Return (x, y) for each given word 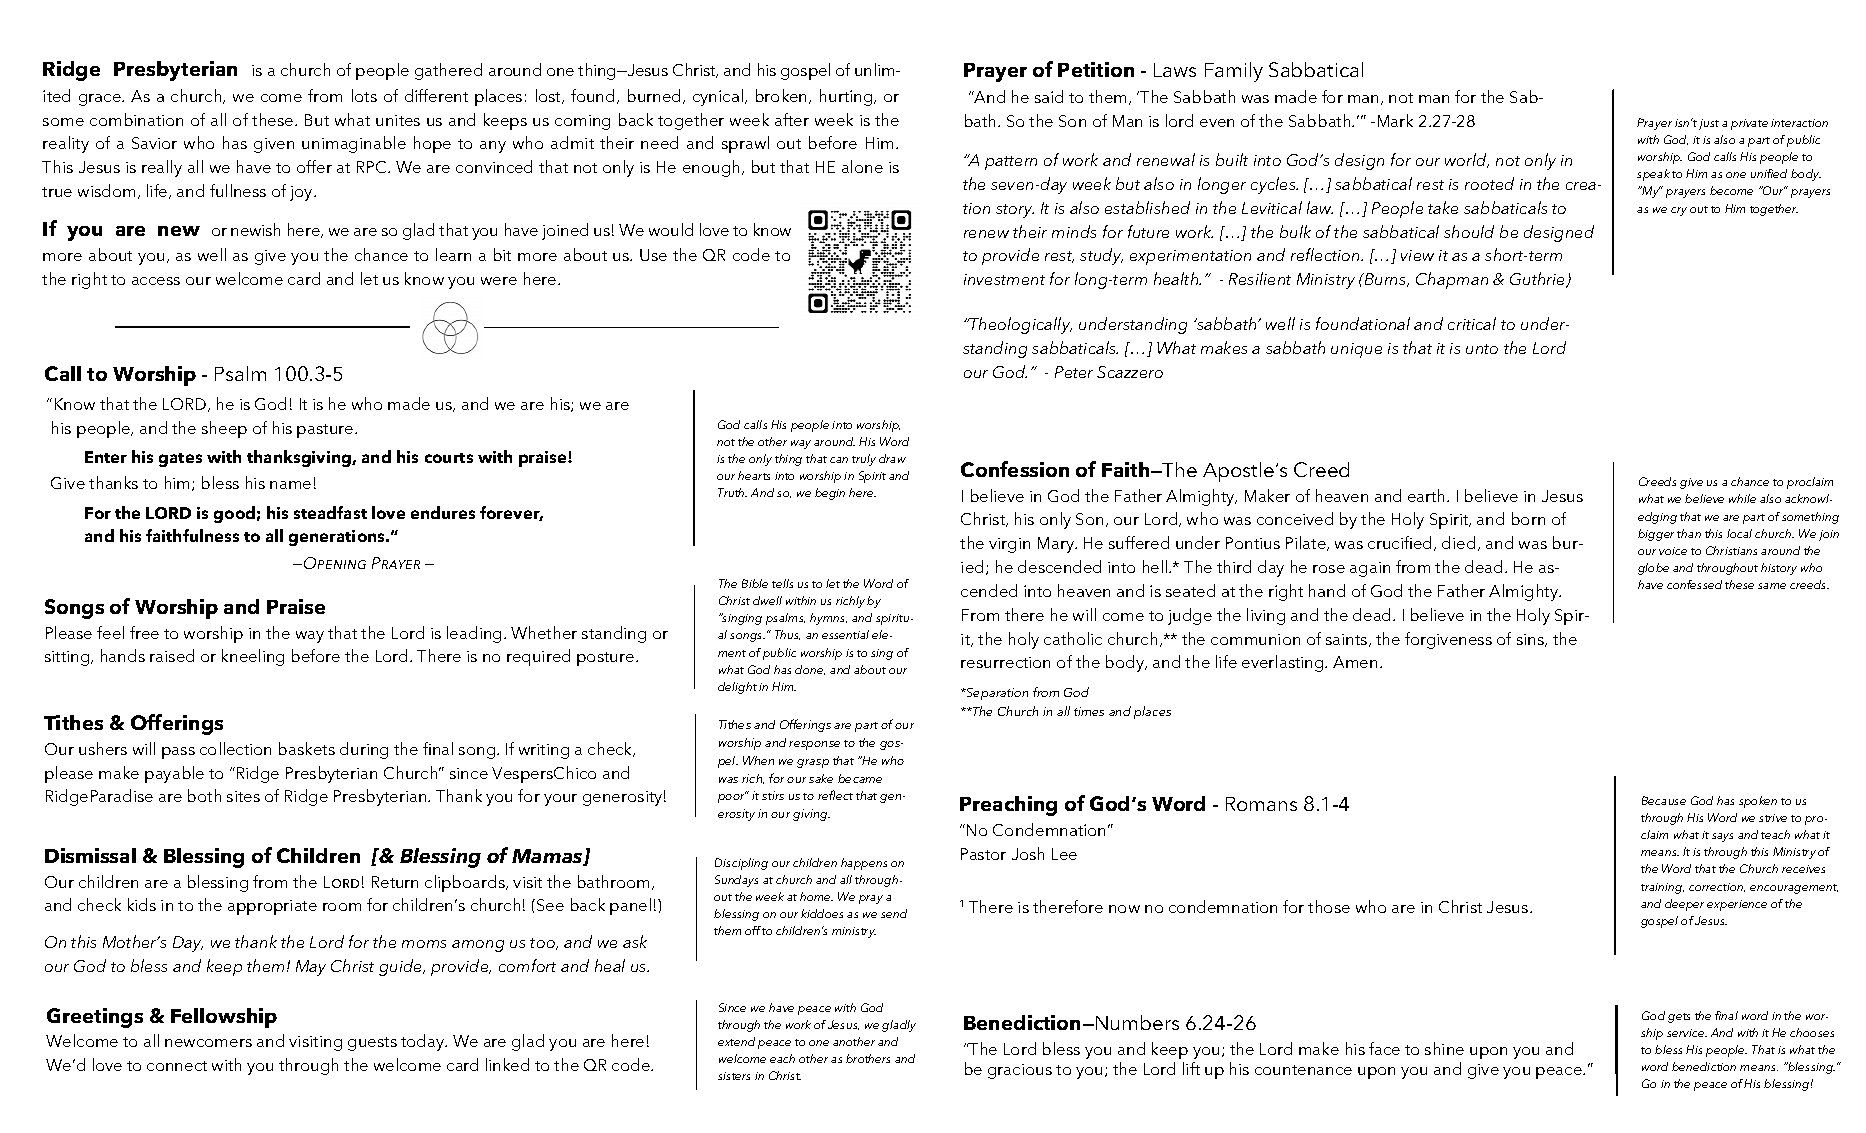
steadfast (330, 512)
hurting (847, 97)
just (1709, 124)
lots (364, 95)
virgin (1009, 545)
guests (372, 1044)
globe (1653, 569)
